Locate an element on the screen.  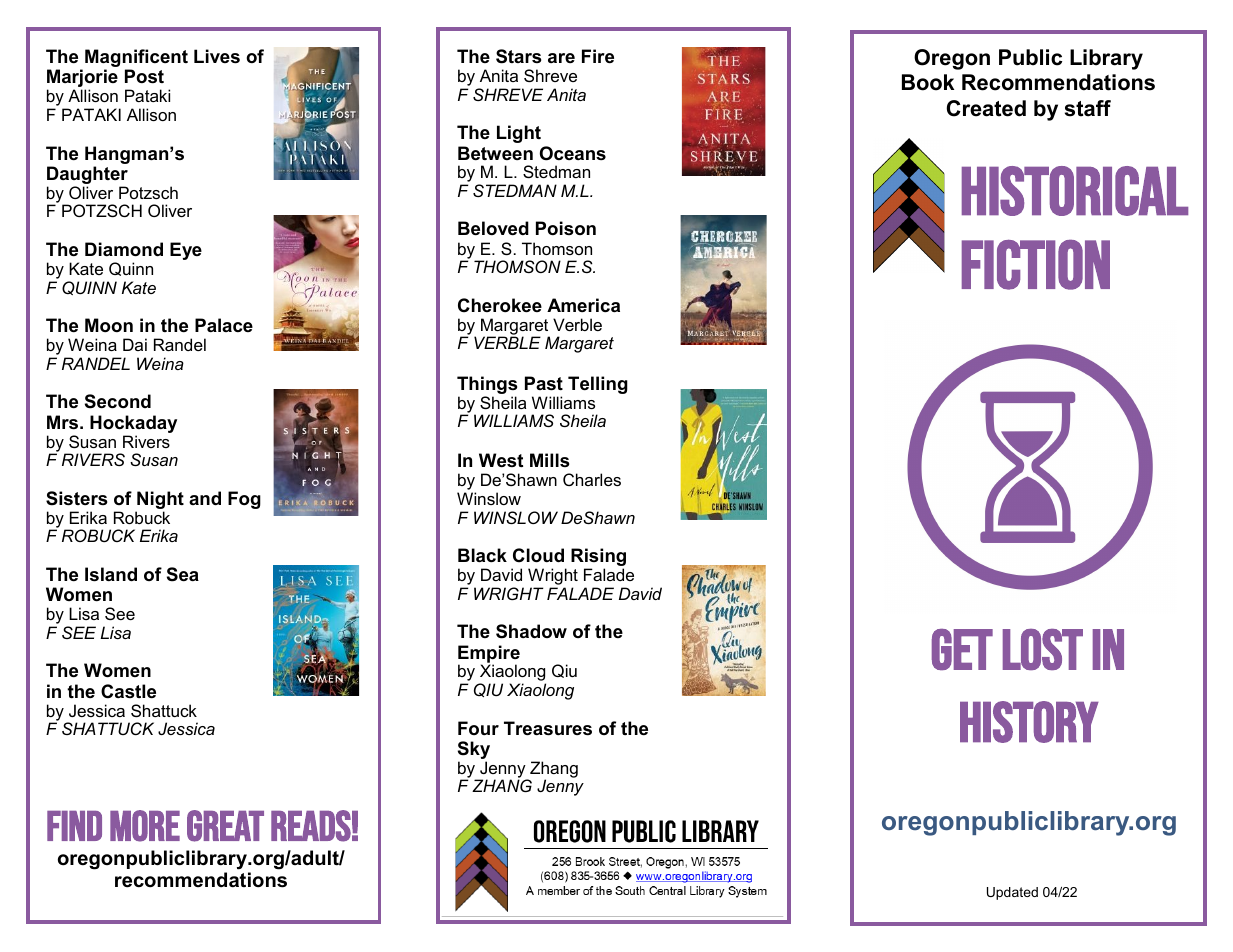
Empire is located at coordinates (489, 655).
